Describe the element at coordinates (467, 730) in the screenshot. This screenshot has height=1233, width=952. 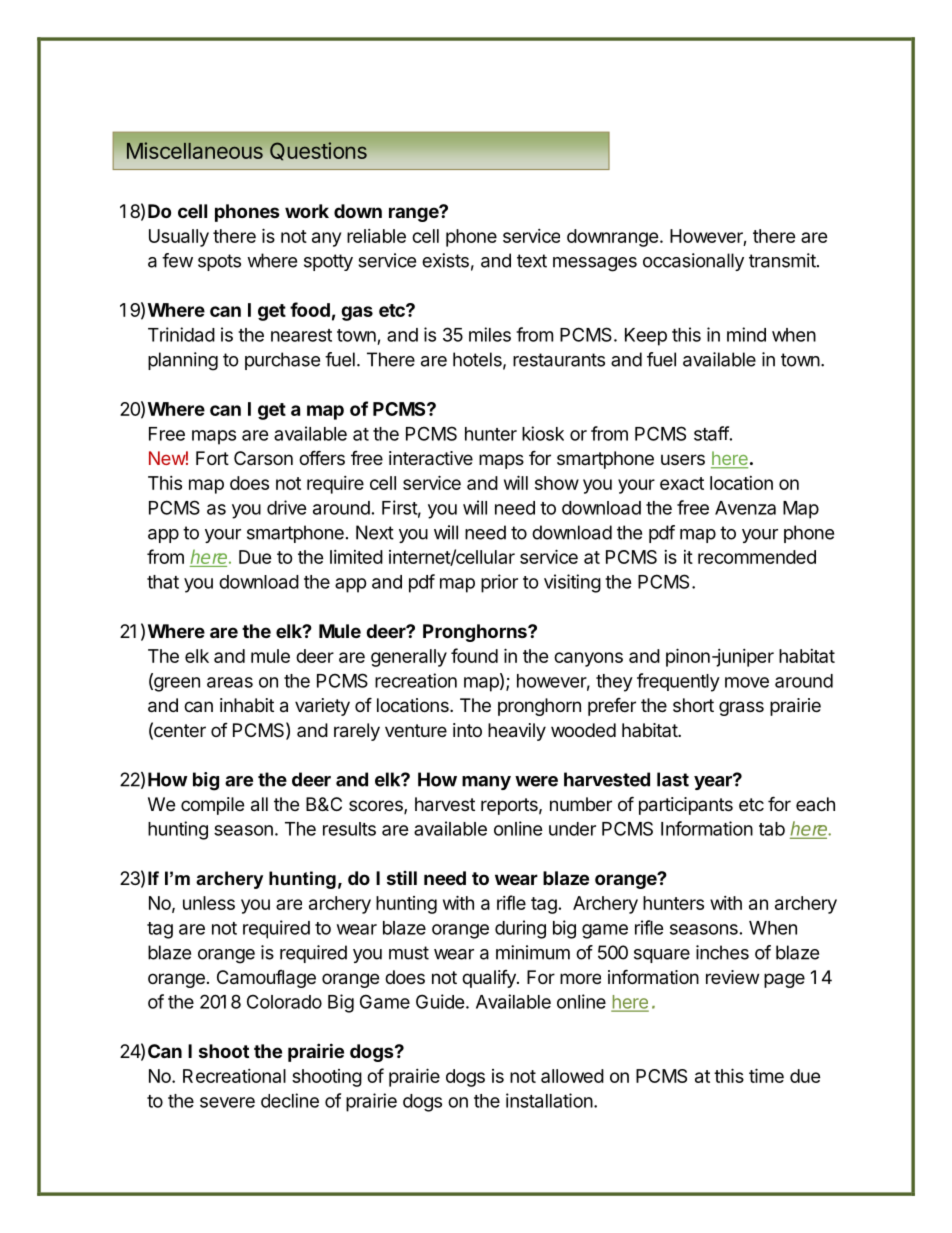
I see `into` at that location.
